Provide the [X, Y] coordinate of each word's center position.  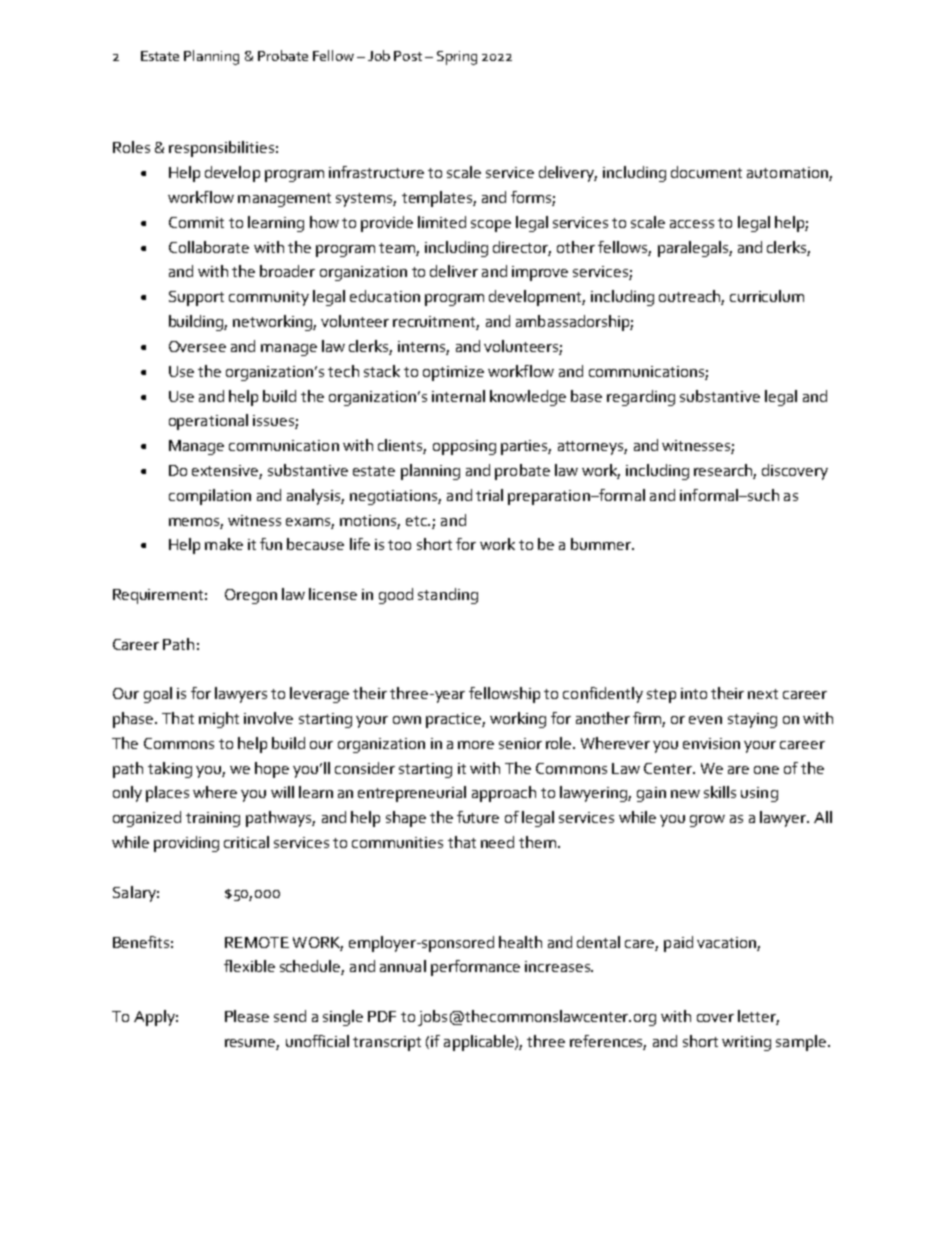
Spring [457, 58]
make [224, 544]
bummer [602, 544]
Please [247, 1016]
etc [417, 521]
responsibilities [221, 149]
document [706, 172]
